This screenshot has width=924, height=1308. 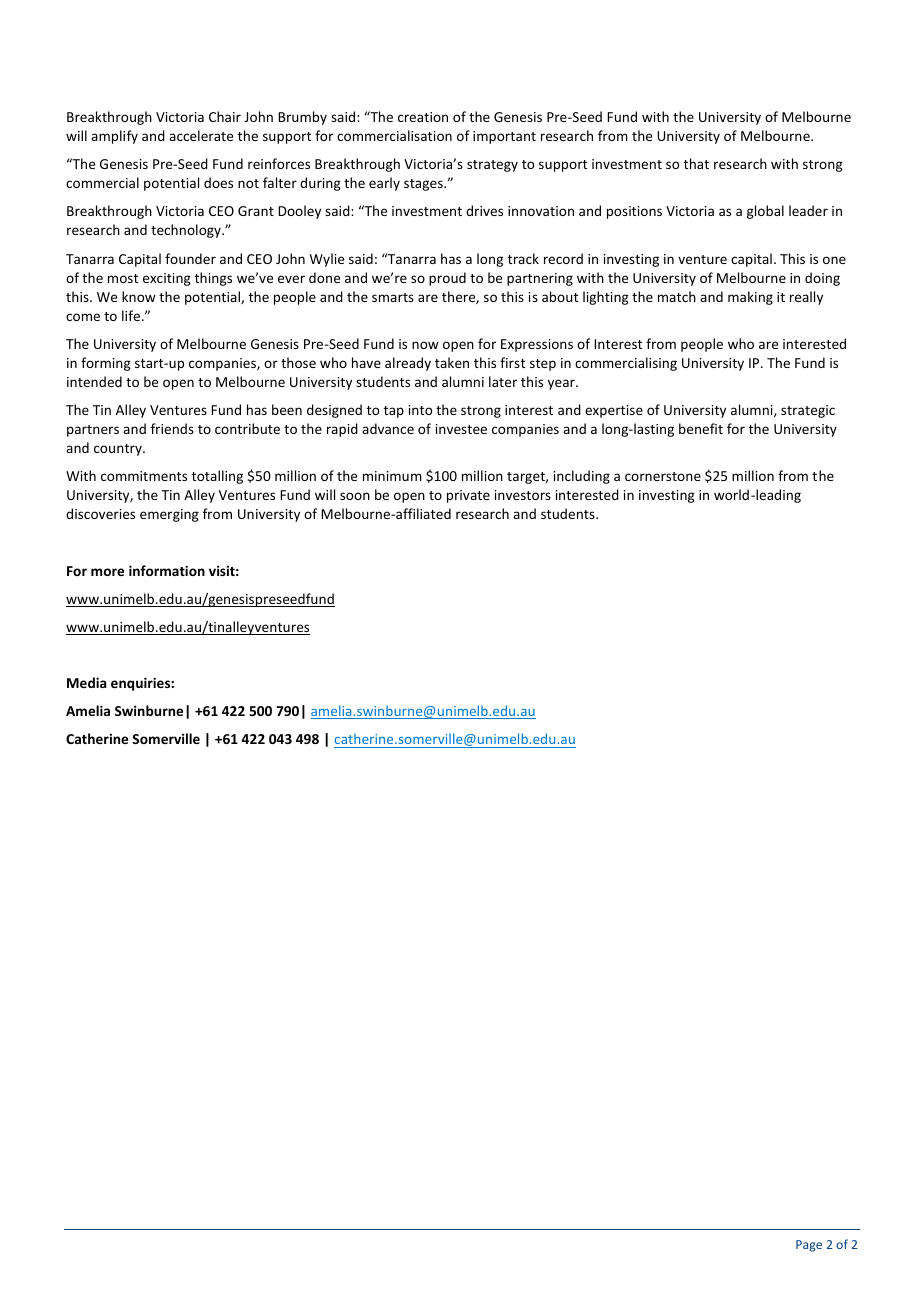 I want to click on investors, so click(x=523, y=495).
